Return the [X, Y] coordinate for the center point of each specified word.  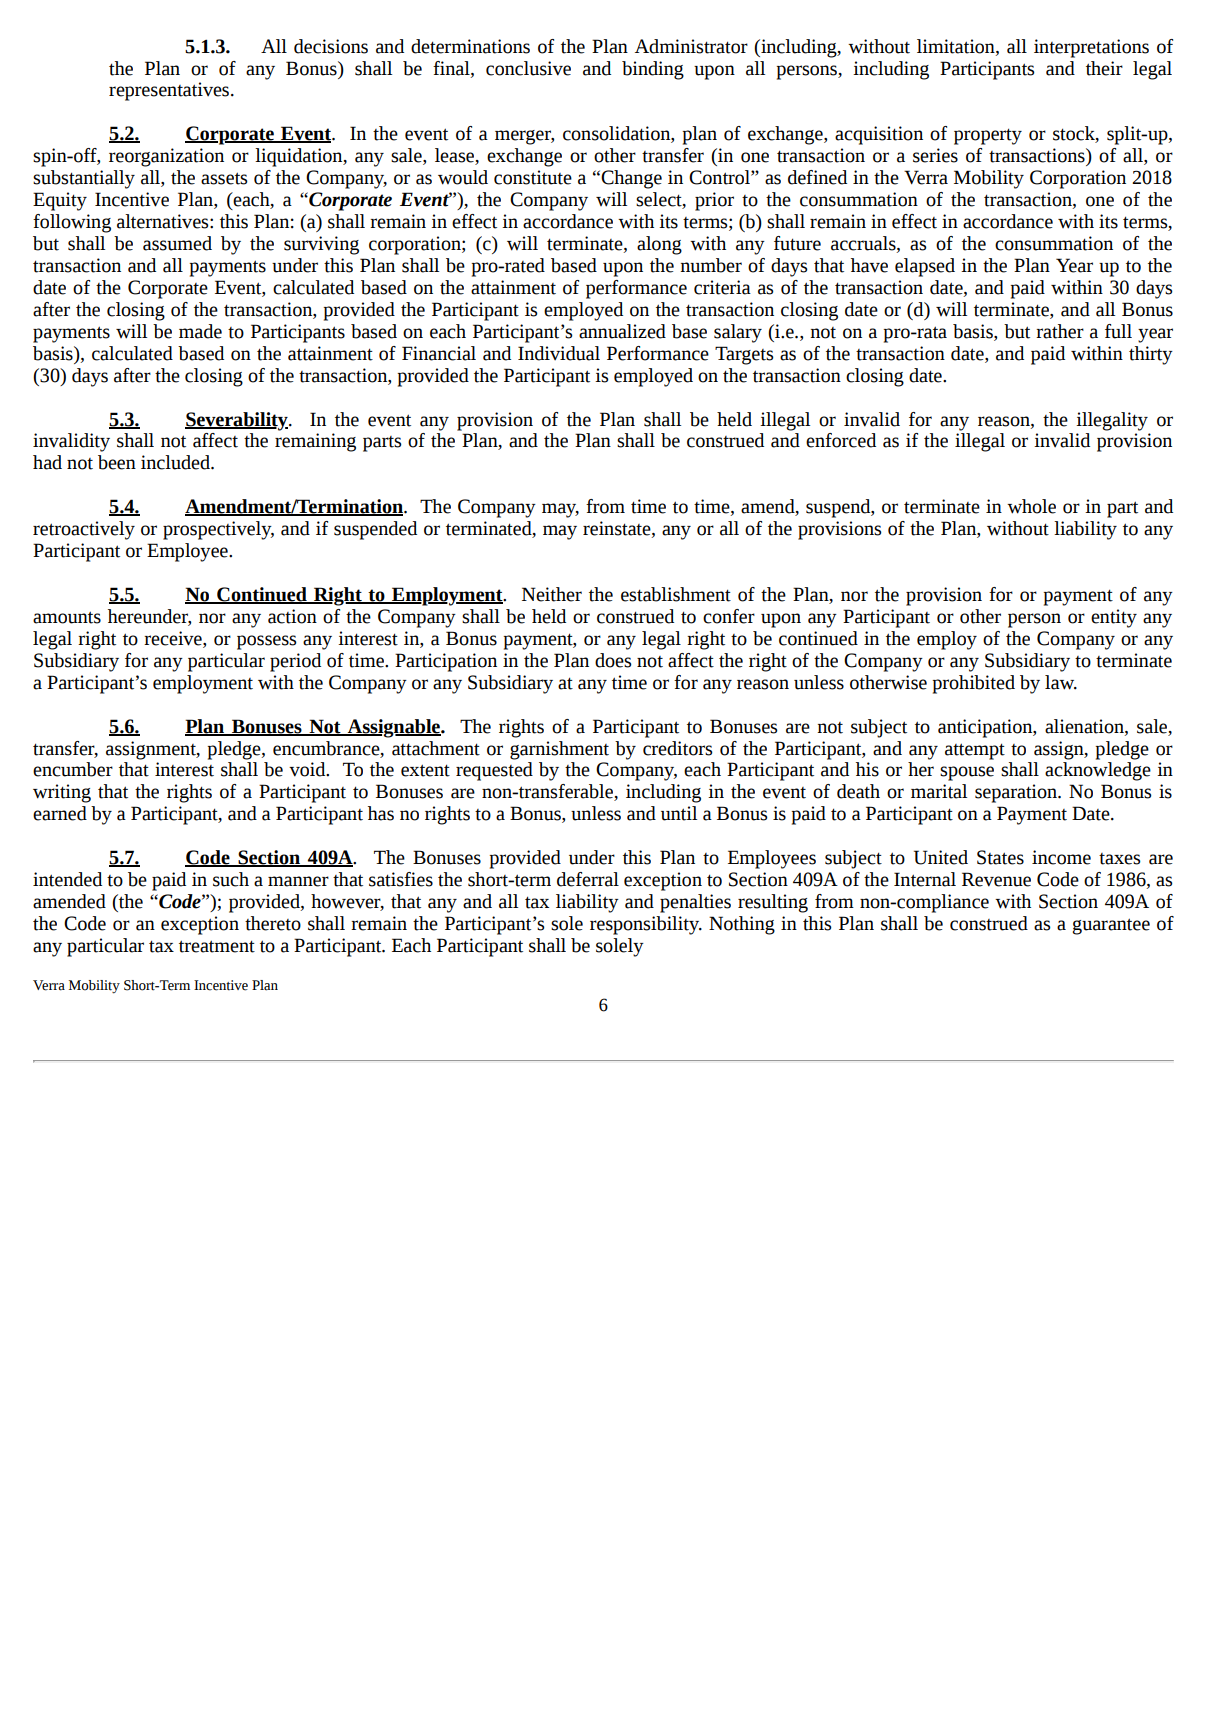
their [1104, 68]
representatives [170, 91]
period [295, 662]
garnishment [559, 750]
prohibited [974, 684]
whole [1031, 506]
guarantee [1111, 926]
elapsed [925, 267]
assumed [177, 243]
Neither [552, 594]
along [659, 245]
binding [653, 70]
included [176, 462]
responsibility [645, 925]
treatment [217, 946]
